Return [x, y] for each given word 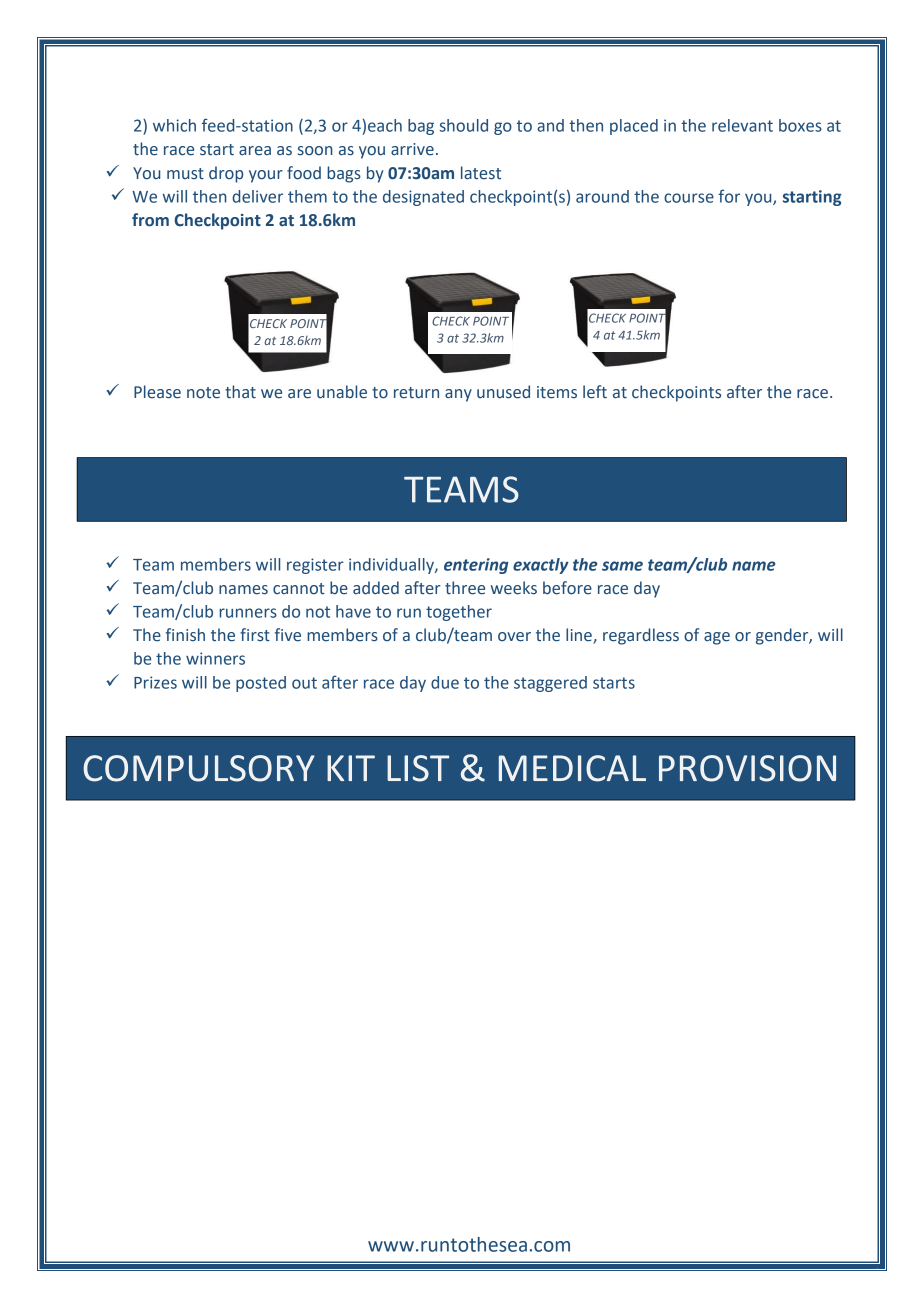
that [240, 392]
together [459, 613]
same [622, 566]
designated [423, 198]
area [255, 151]
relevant [742, 125]
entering [476, 566]
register [315, 566]
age [717, 638]
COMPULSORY [199, 768]
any [458, 395]
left [595, 392]
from [150, 220]
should [464, 125]
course [689, 198]
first [255, 635]
